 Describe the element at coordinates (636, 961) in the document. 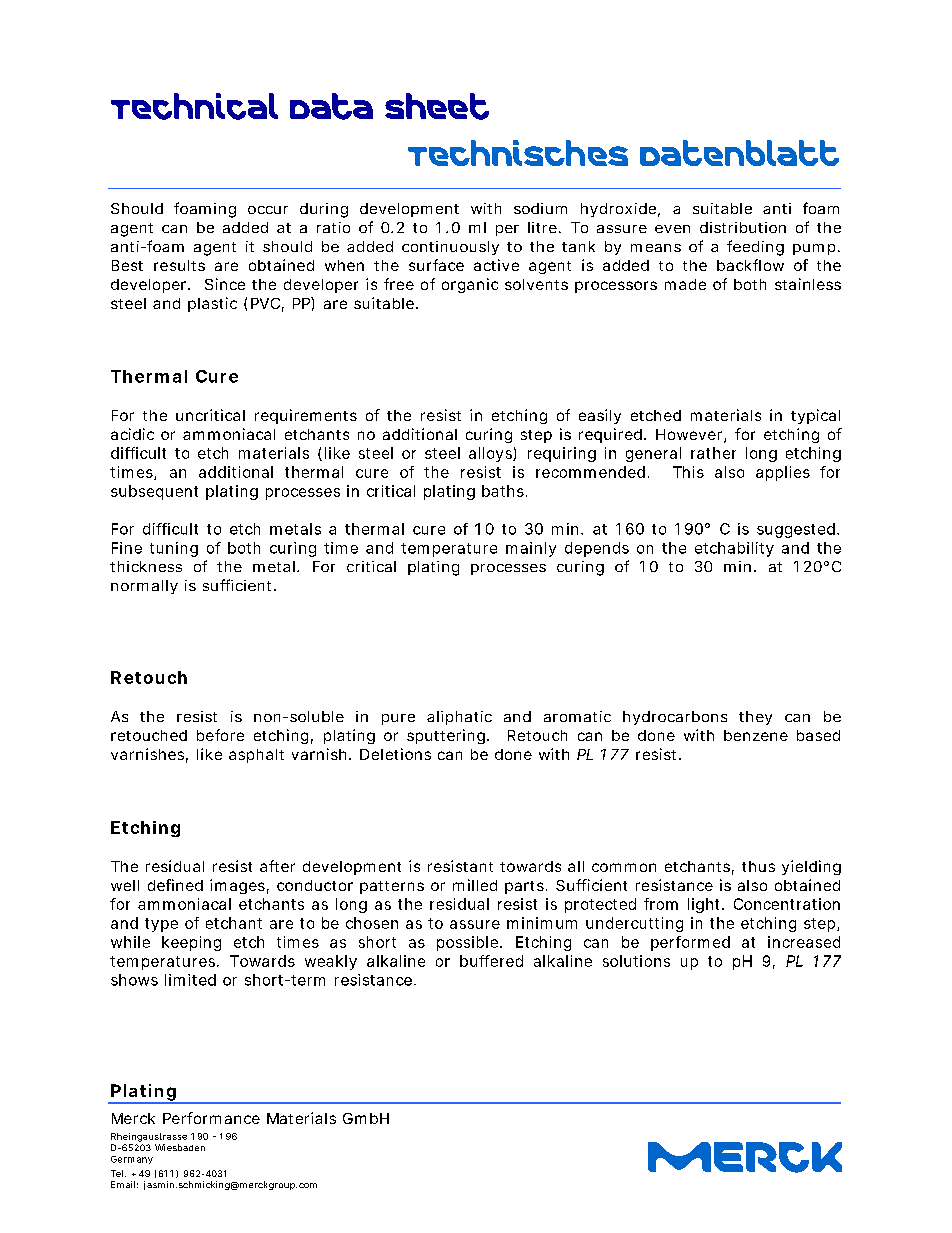

I see `solutions` at that location.
